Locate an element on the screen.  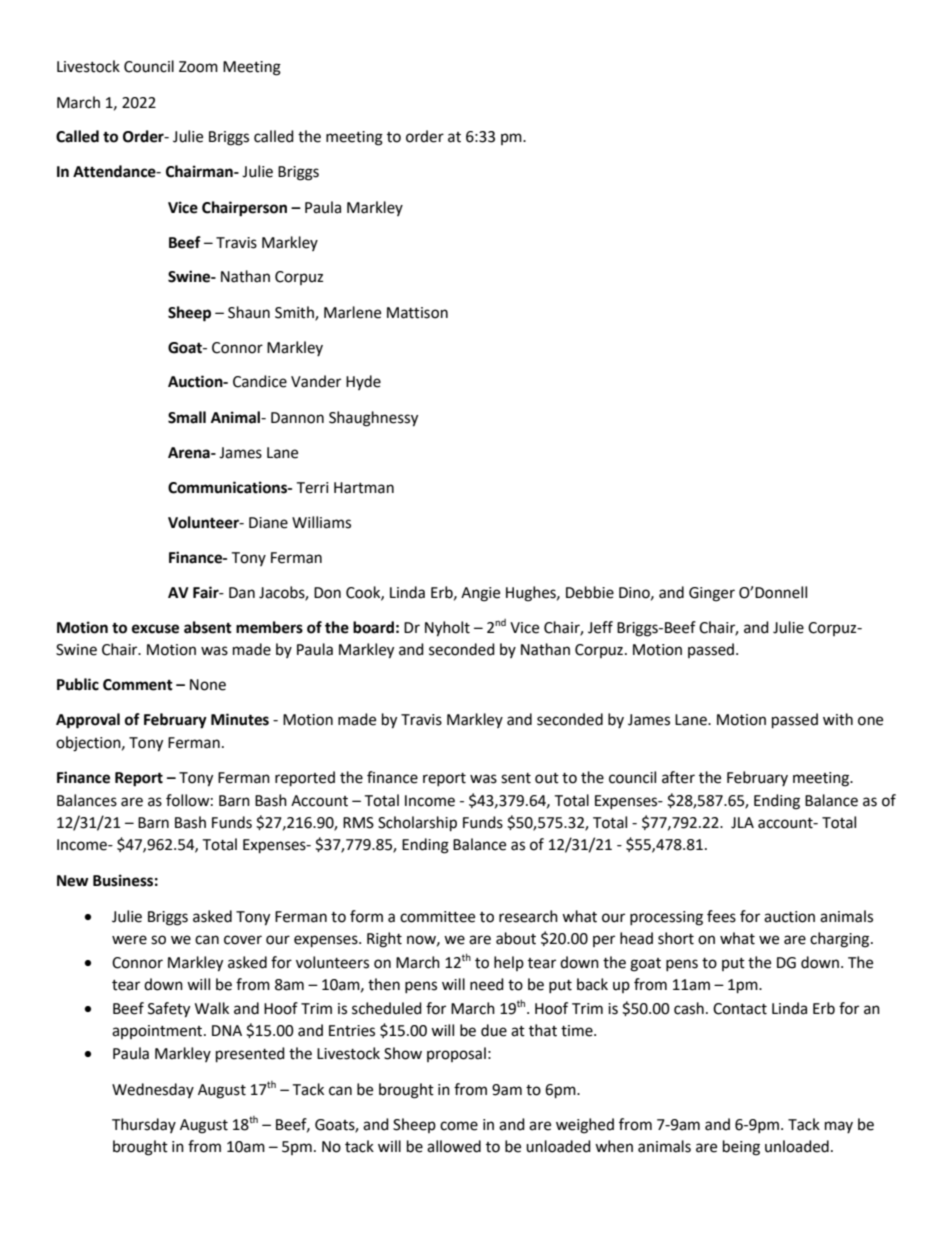
Marlene is located at coordinates (352, 312).
